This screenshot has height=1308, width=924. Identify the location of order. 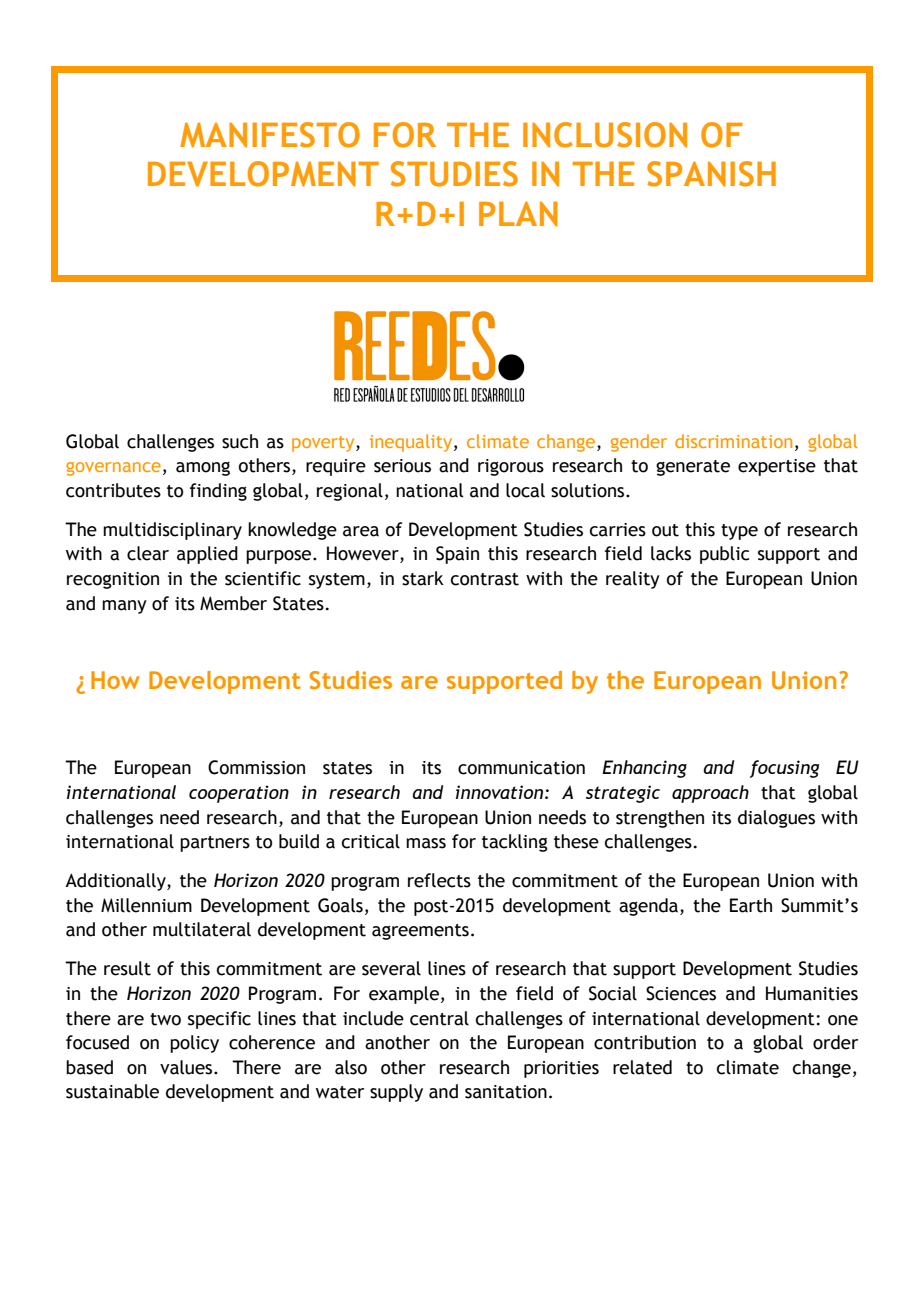
(835, 1042).
